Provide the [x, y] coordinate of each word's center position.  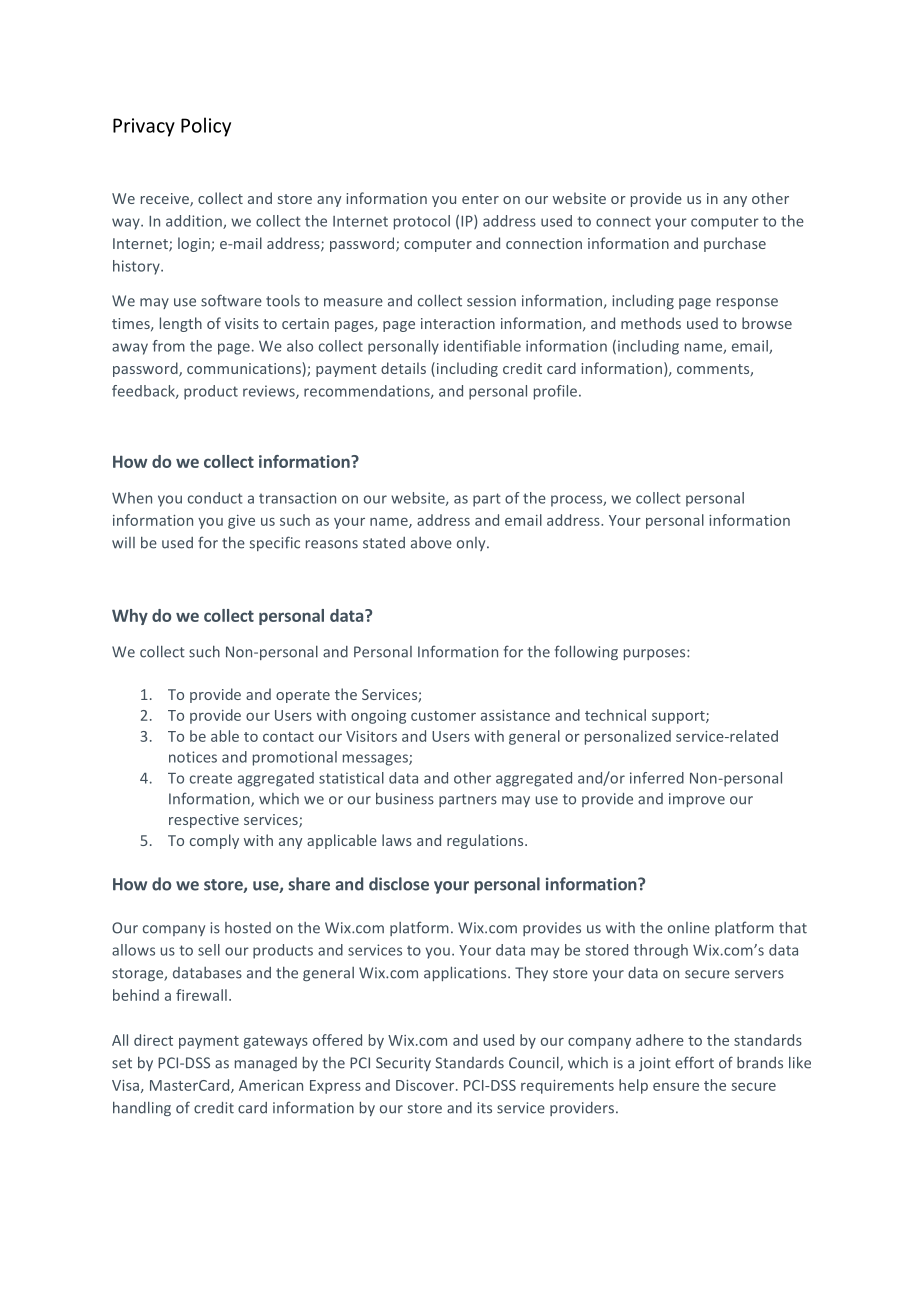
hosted [248, 928]
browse [767, 323]
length [181, 324]
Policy [206, 127]
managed [266, 1064]
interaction [458, 323]
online [689, 928]
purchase [735, 244]
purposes [656, 654]
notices [193, 757]
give [241, 522]
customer [443, 716]
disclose [399, 884]
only [472, 544]
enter [480, 199]
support [679, 717]
